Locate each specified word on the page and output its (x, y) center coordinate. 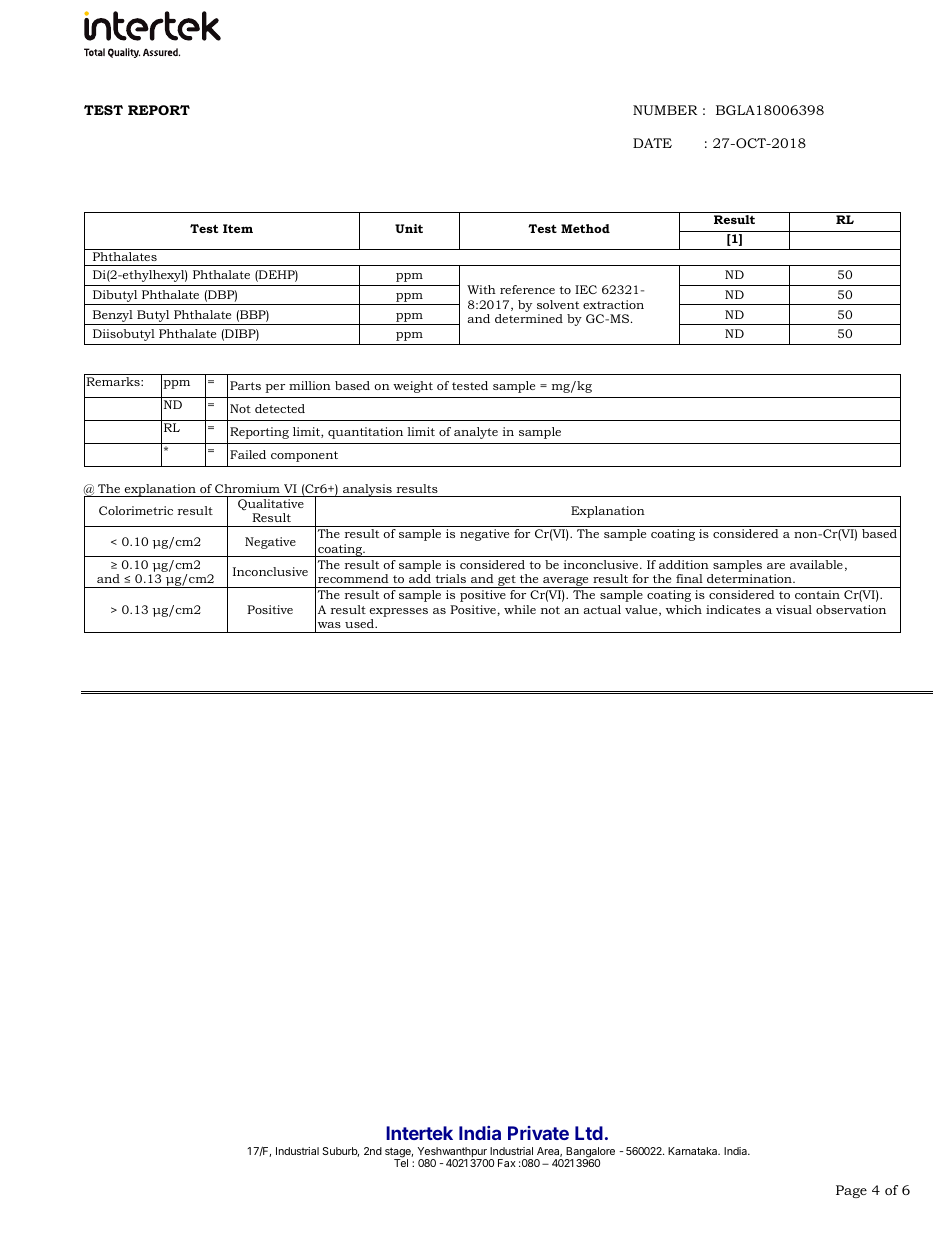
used (360, 623)
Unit (409, 228)
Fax (507, 1163)
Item (238, 228)
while (520, 609)
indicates (733, 609)
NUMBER (665, 110)
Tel (401, 1163)
